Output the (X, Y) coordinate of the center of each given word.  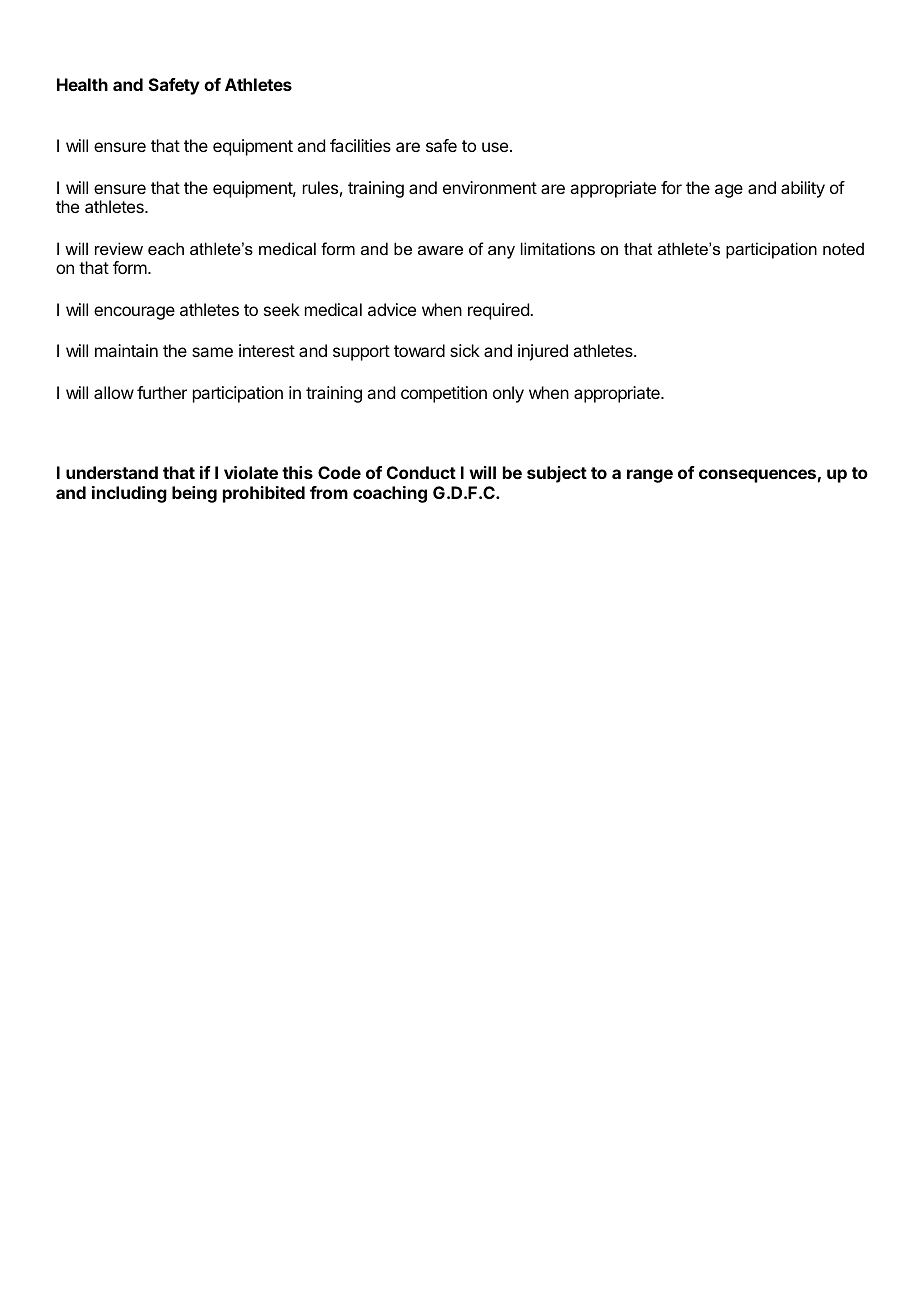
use (495, 147)
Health (82, 84)
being (194, 494)
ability (803, 189)
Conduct (421, 472)
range (650, 476)
